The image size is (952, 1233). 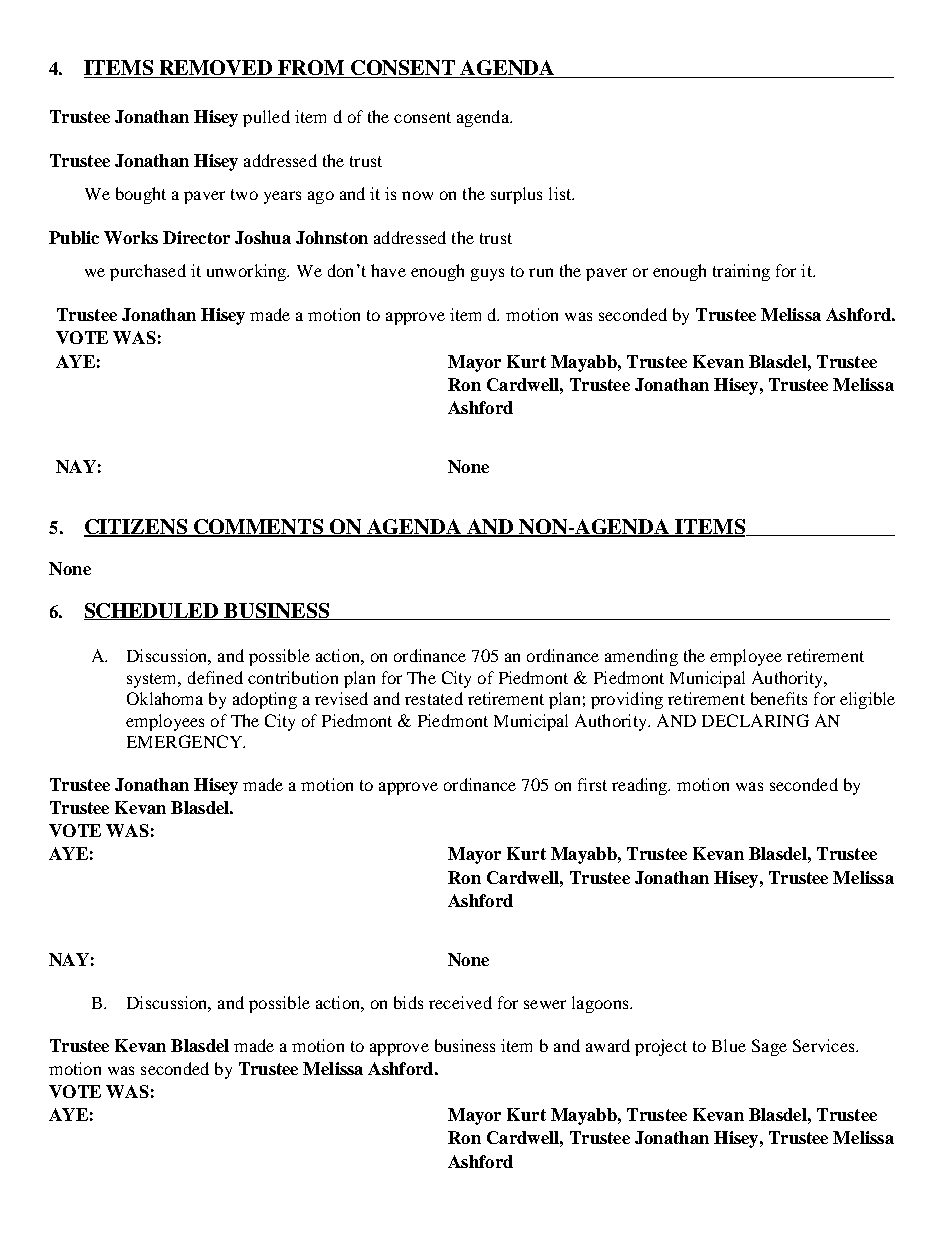 What do you see at coordinates (408, 1002) in the document?
I see `bids` at bounding box center [408, 1002].
